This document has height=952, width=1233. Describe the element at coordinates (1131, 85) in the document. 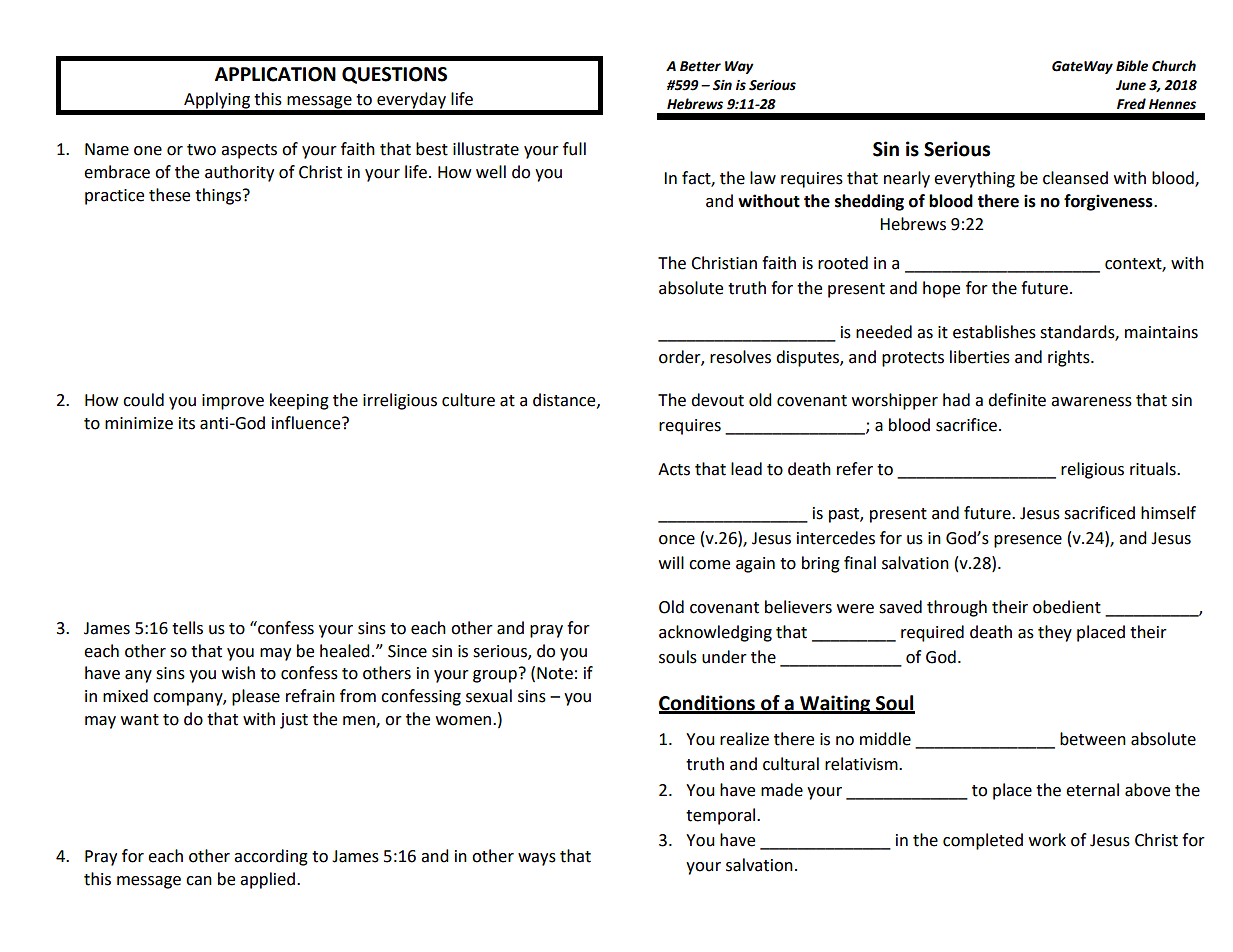

I see `June` at that location.
